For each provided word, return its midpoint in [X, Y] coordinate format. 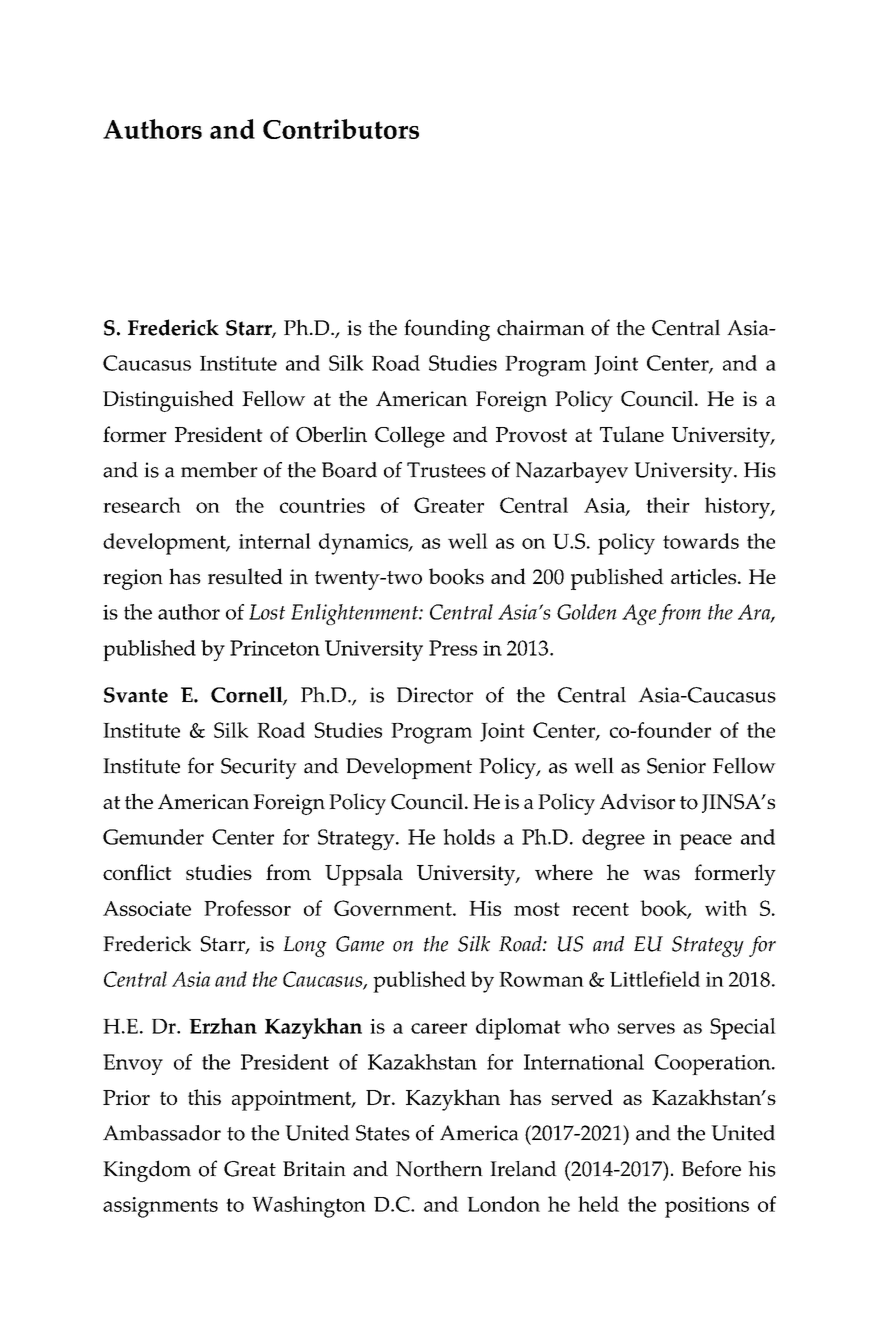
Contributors [341, 129]
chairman [541, 328]
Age [639, 614]
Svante [136, 695]
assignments [160, 1207]
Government [394, 908]
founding [447, 330]
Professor [247, 908]
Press [453, 648]
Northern [439, 1168]
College [410, 437]
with [726, 908]
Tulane [632, 434]
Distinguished [168, 401]
